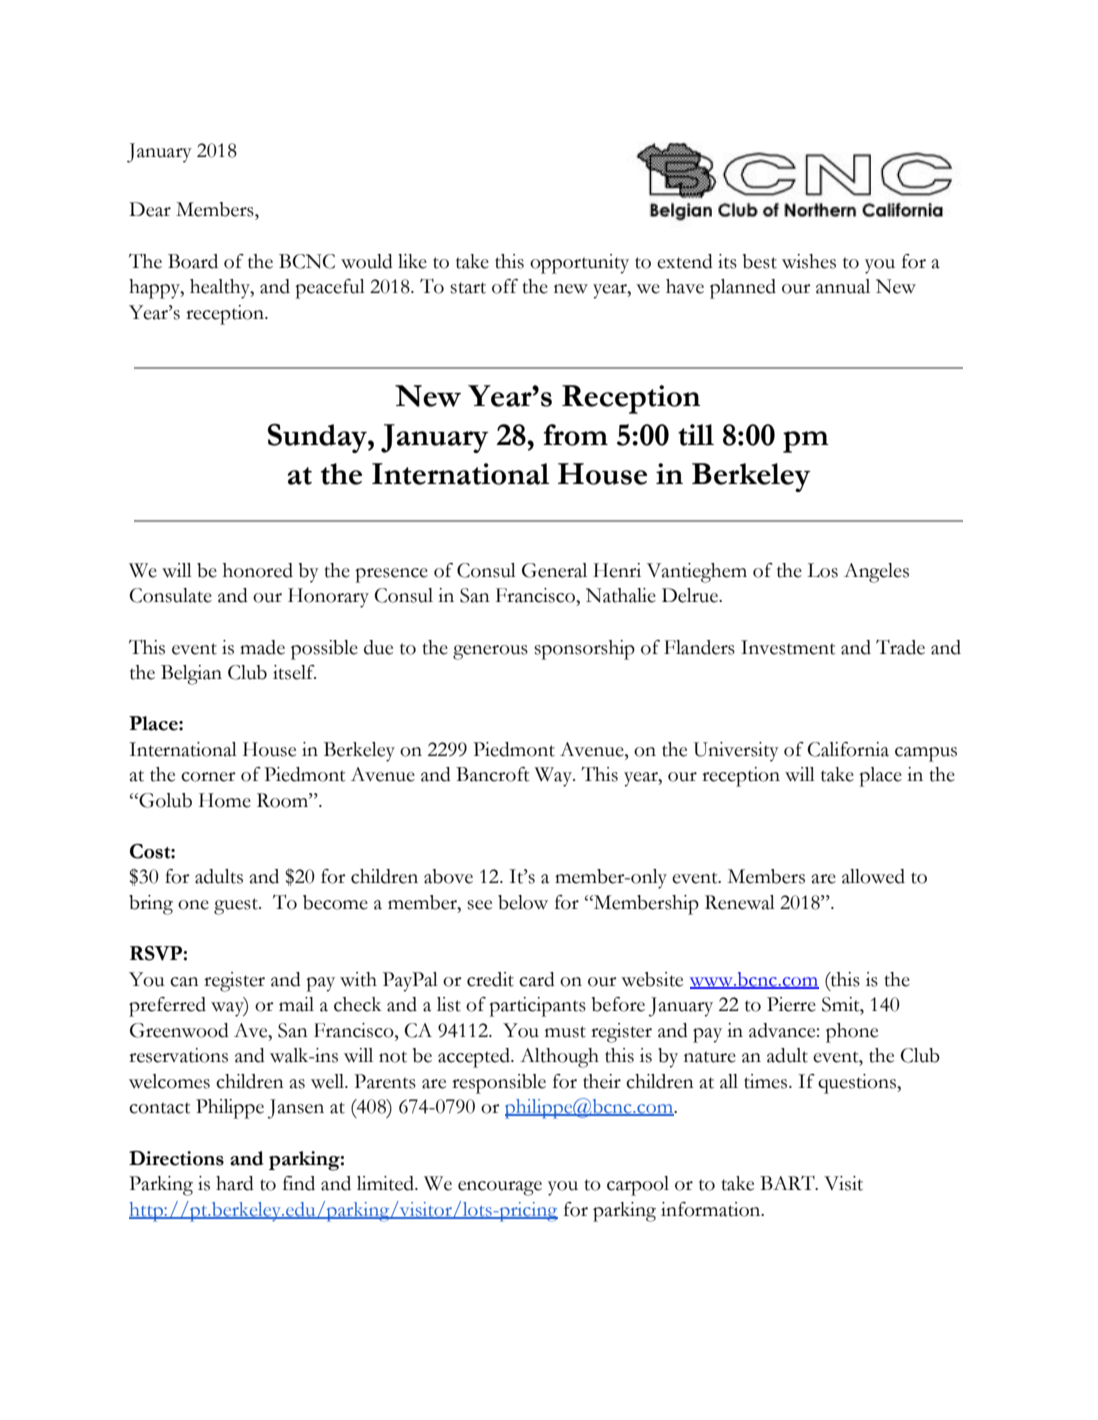 The height and width of the screenshot is (1420, 1098). Describe the element at coordinates (848, 749) in the screenshot. I see `California` at that location.
